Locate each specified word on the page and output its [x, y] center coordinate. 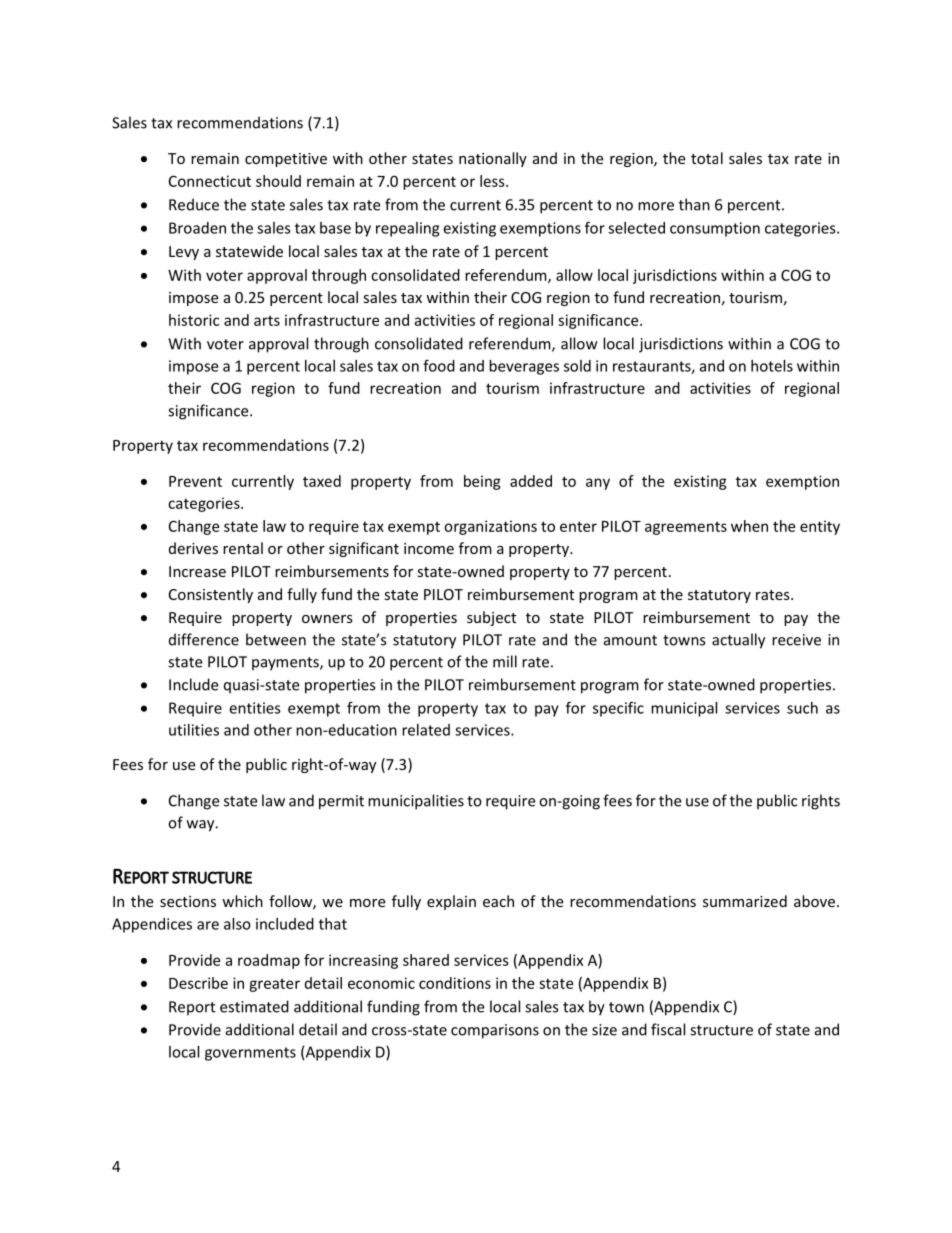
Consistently [211, 595]
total [707, 158]
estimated [254, 1006]
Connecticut [210, 181]
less [493, 181]
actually [738, 641]
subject [491, 618]
